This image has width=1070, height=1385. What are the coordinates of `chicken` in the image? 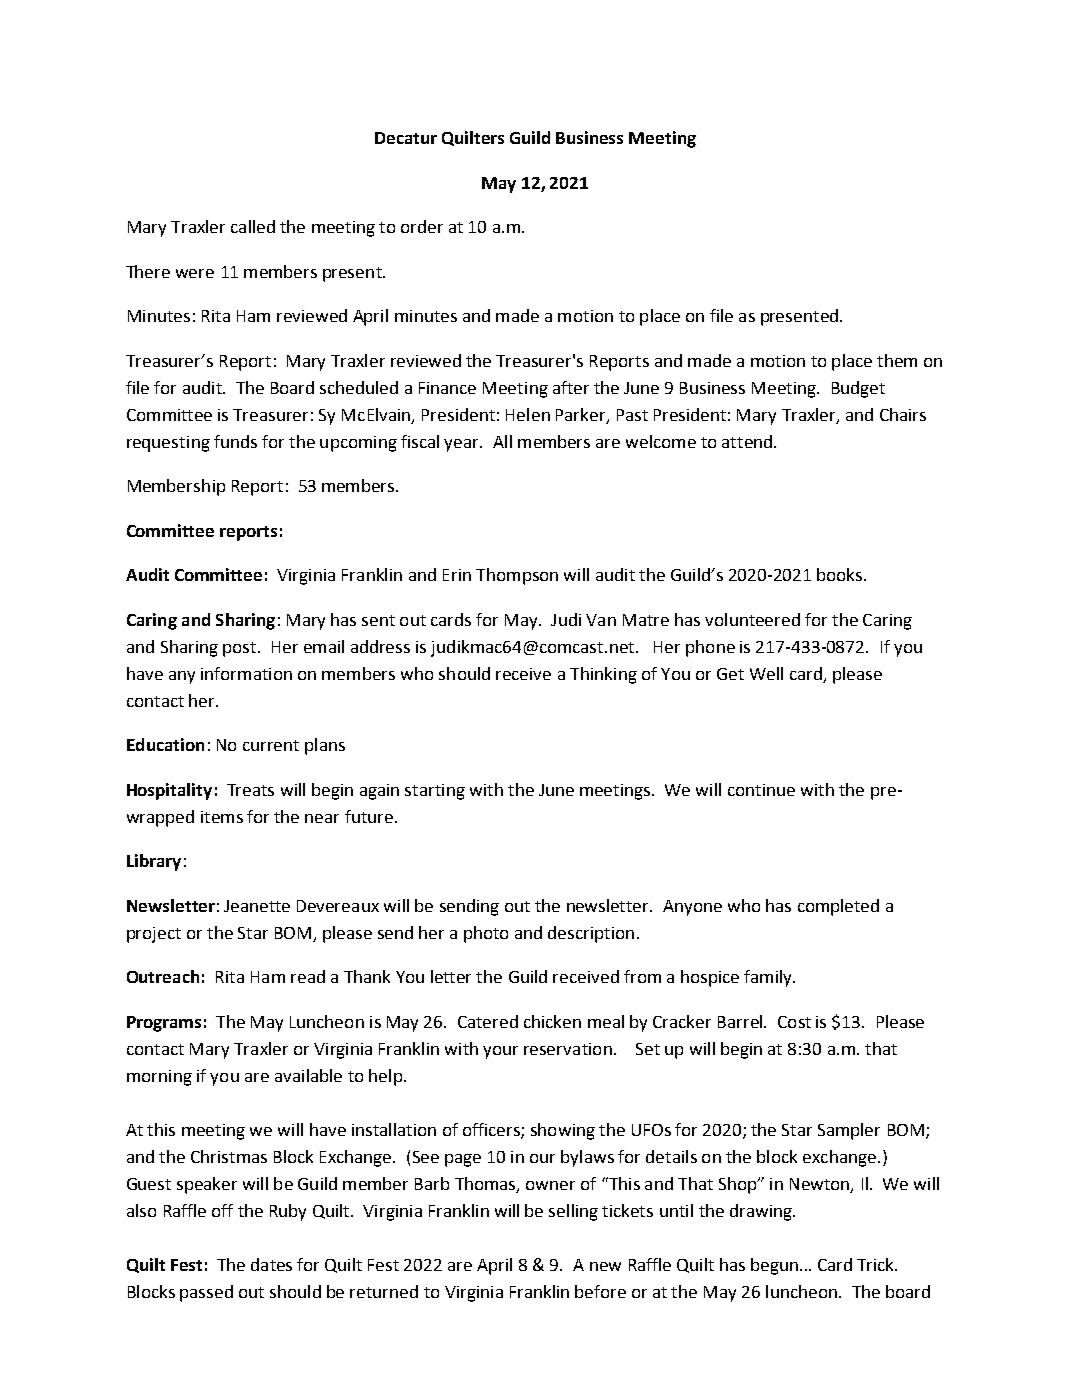 It's located at (552, 1021).
